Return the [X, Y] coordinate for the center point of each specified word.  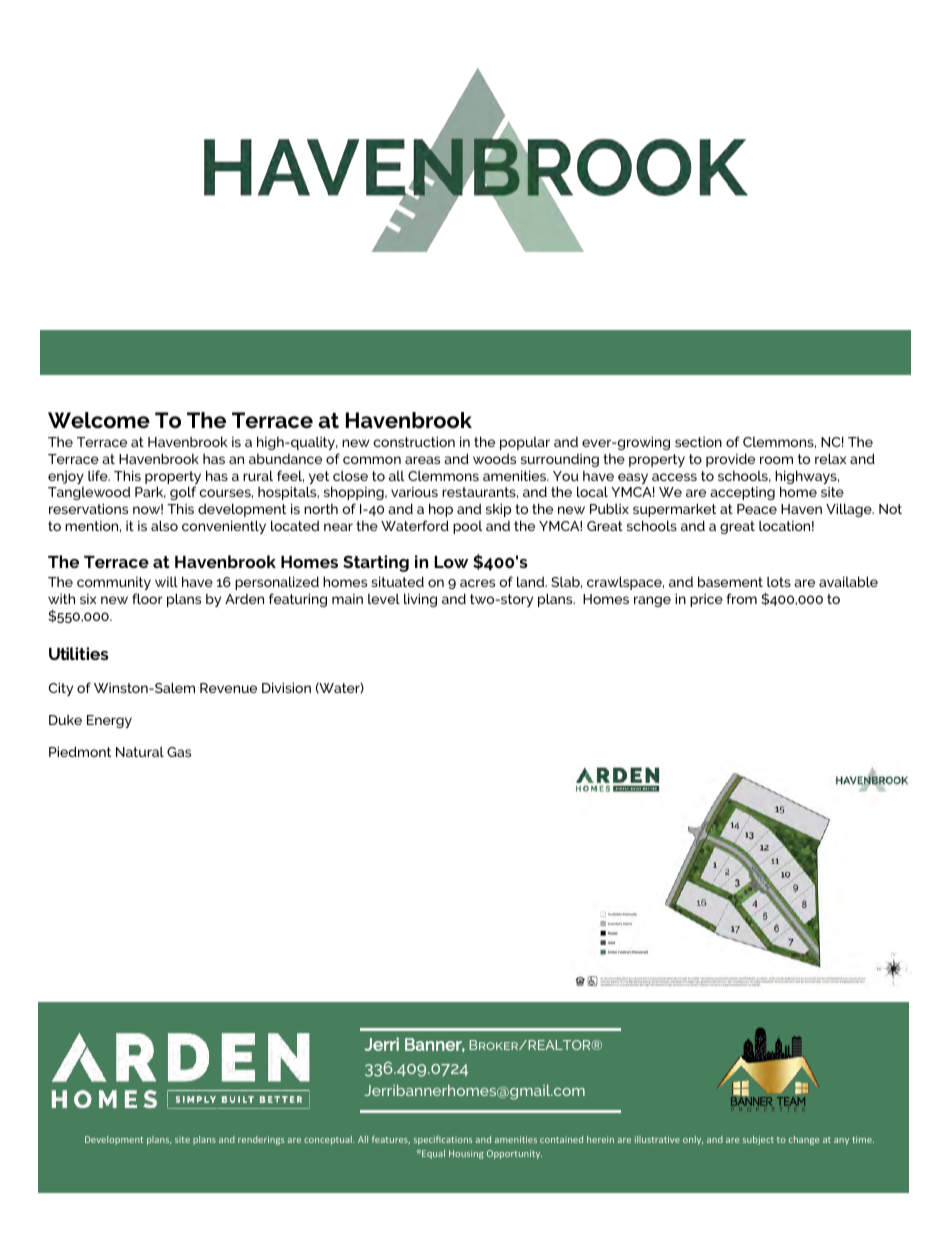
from [741, 598]
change [804, 1140]
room [776, 460]
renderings [261, 1140]
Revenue [228, 688]
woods [494, 459]
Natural [140, 752]
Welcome [99, 420]
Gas [179, 752]
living [420, 600]
